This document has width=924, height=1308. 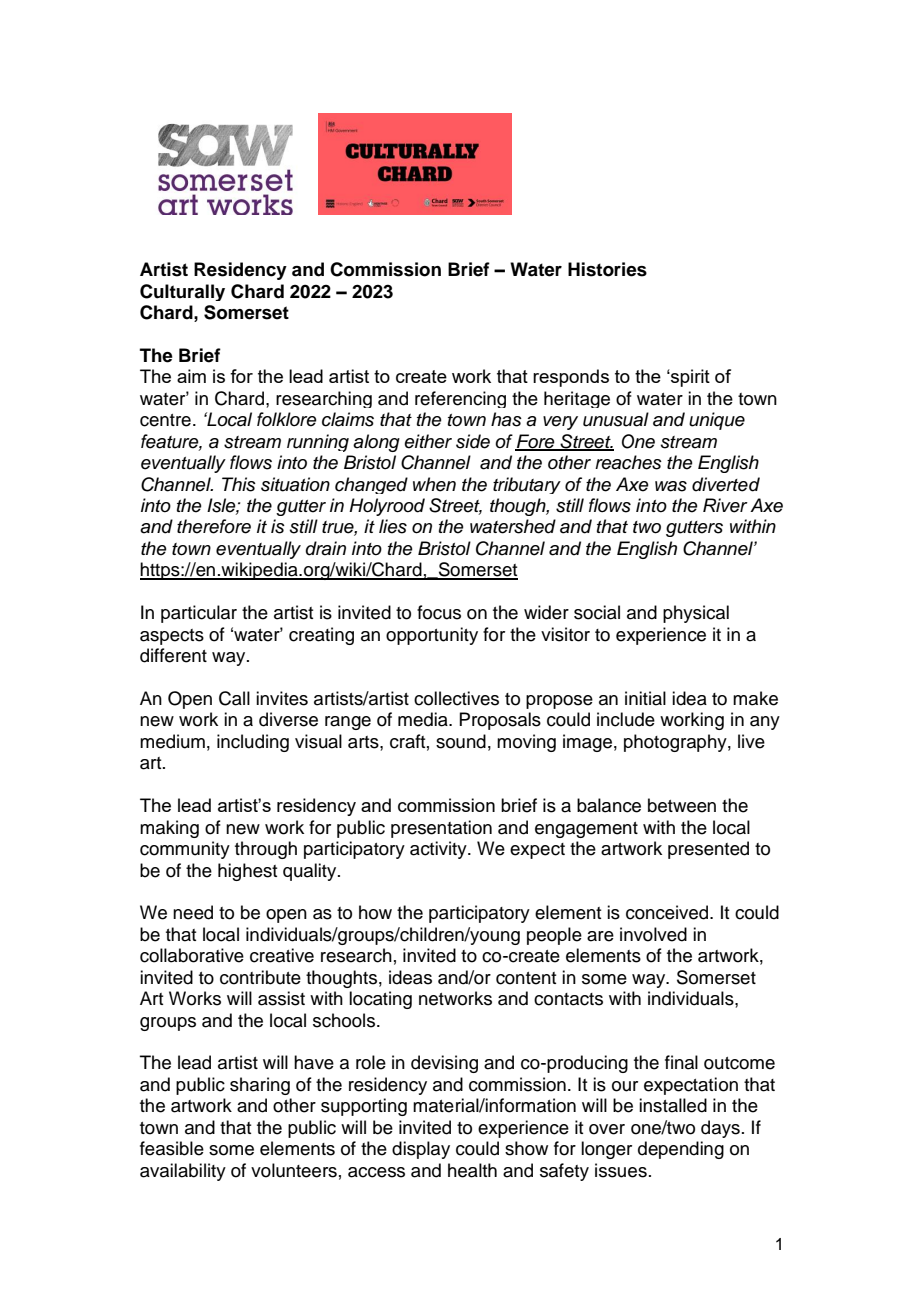 What do you see at coordinates (472, 1170) in the document?
I see `health` at bounding box center [472, 1170].
